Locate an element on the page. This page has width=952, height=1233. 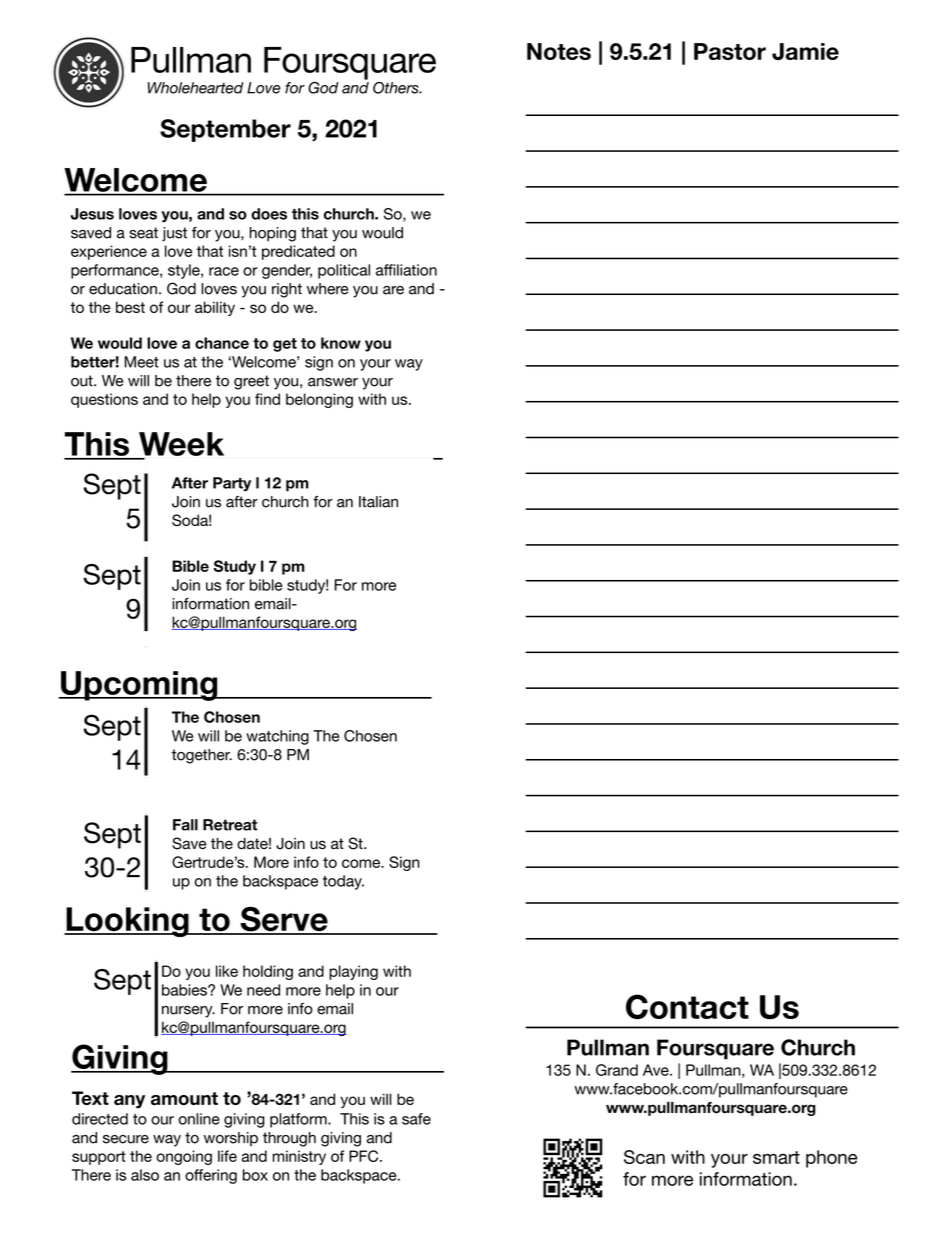
Week is located at coordinates (181, 444).
